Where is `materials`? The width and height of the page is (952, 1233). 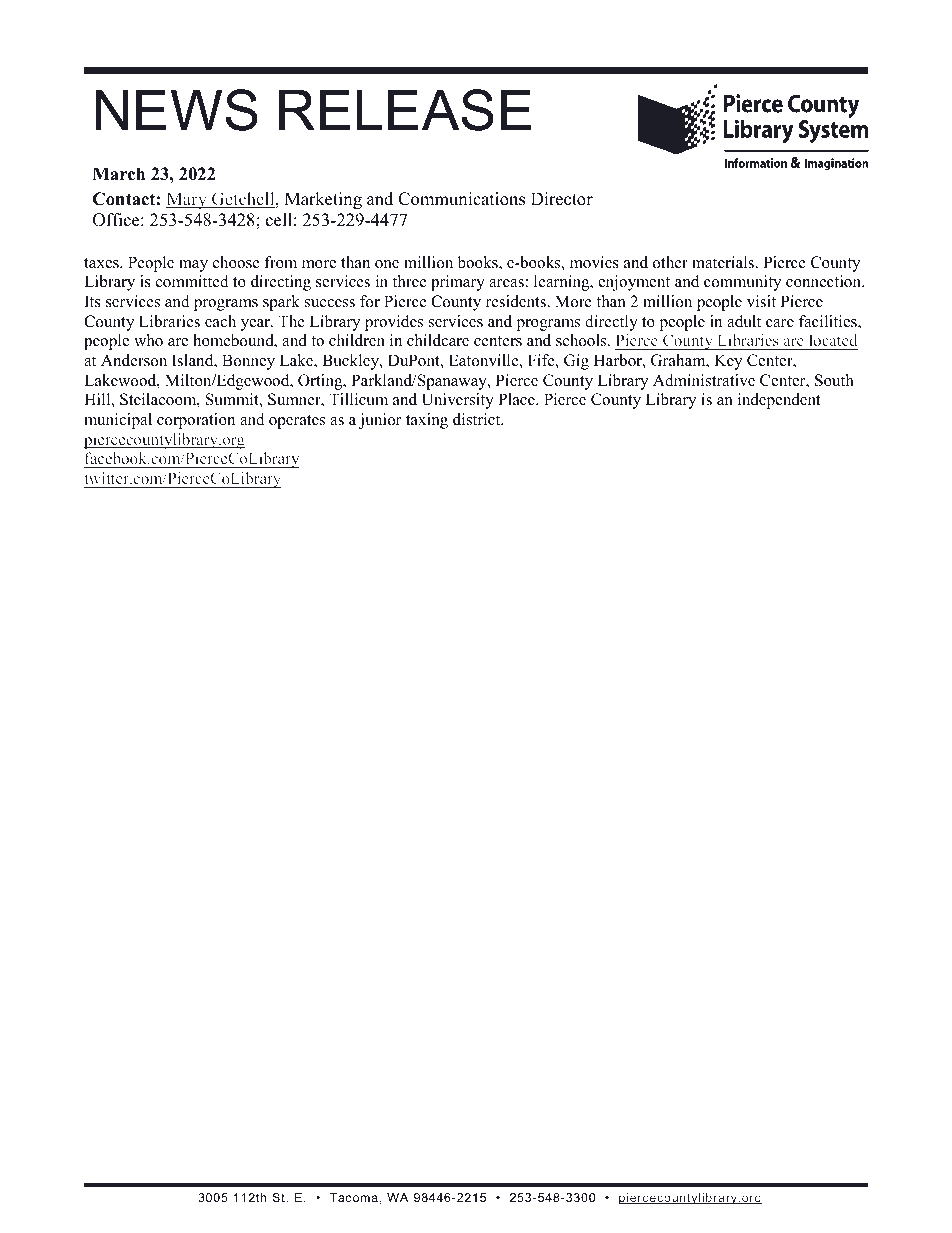 materials is located at coordinates (724, 262).
